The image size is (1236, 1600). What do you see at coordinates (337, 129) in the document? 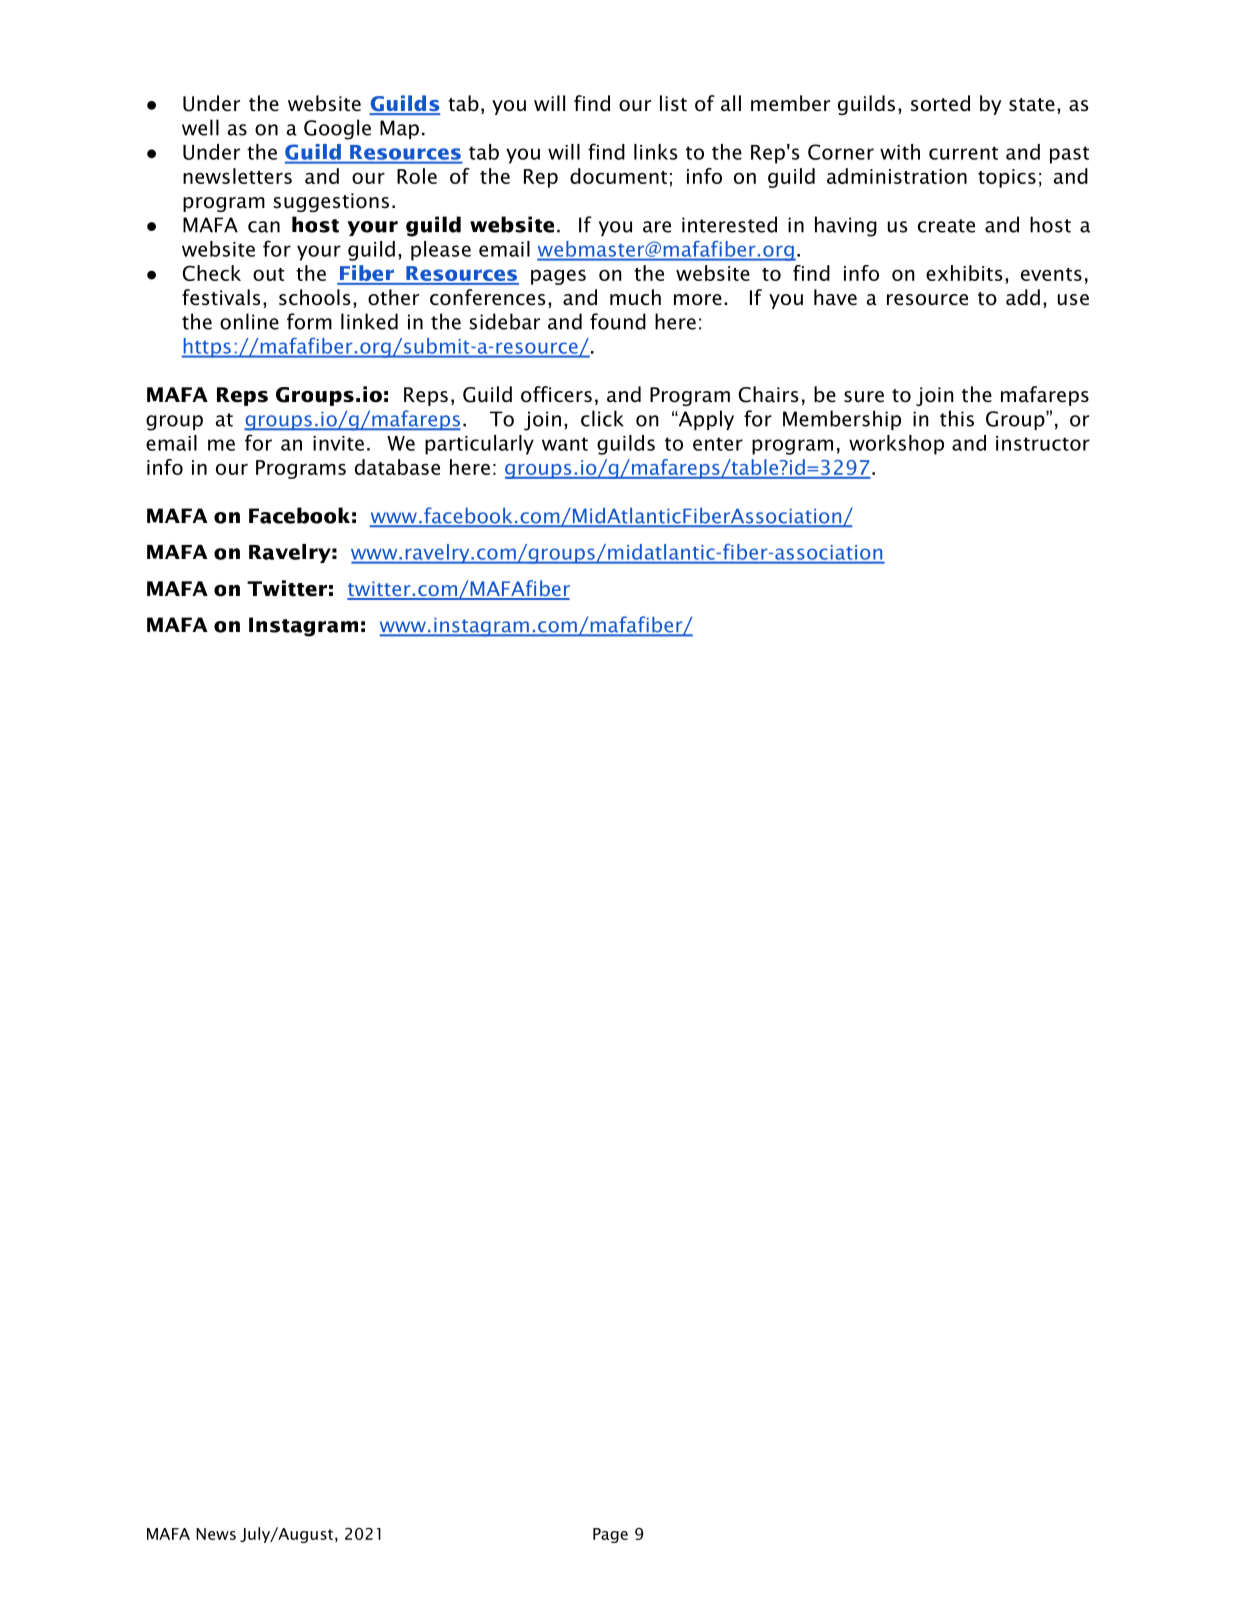
I see `Google` at bounding box center [337, 129].
